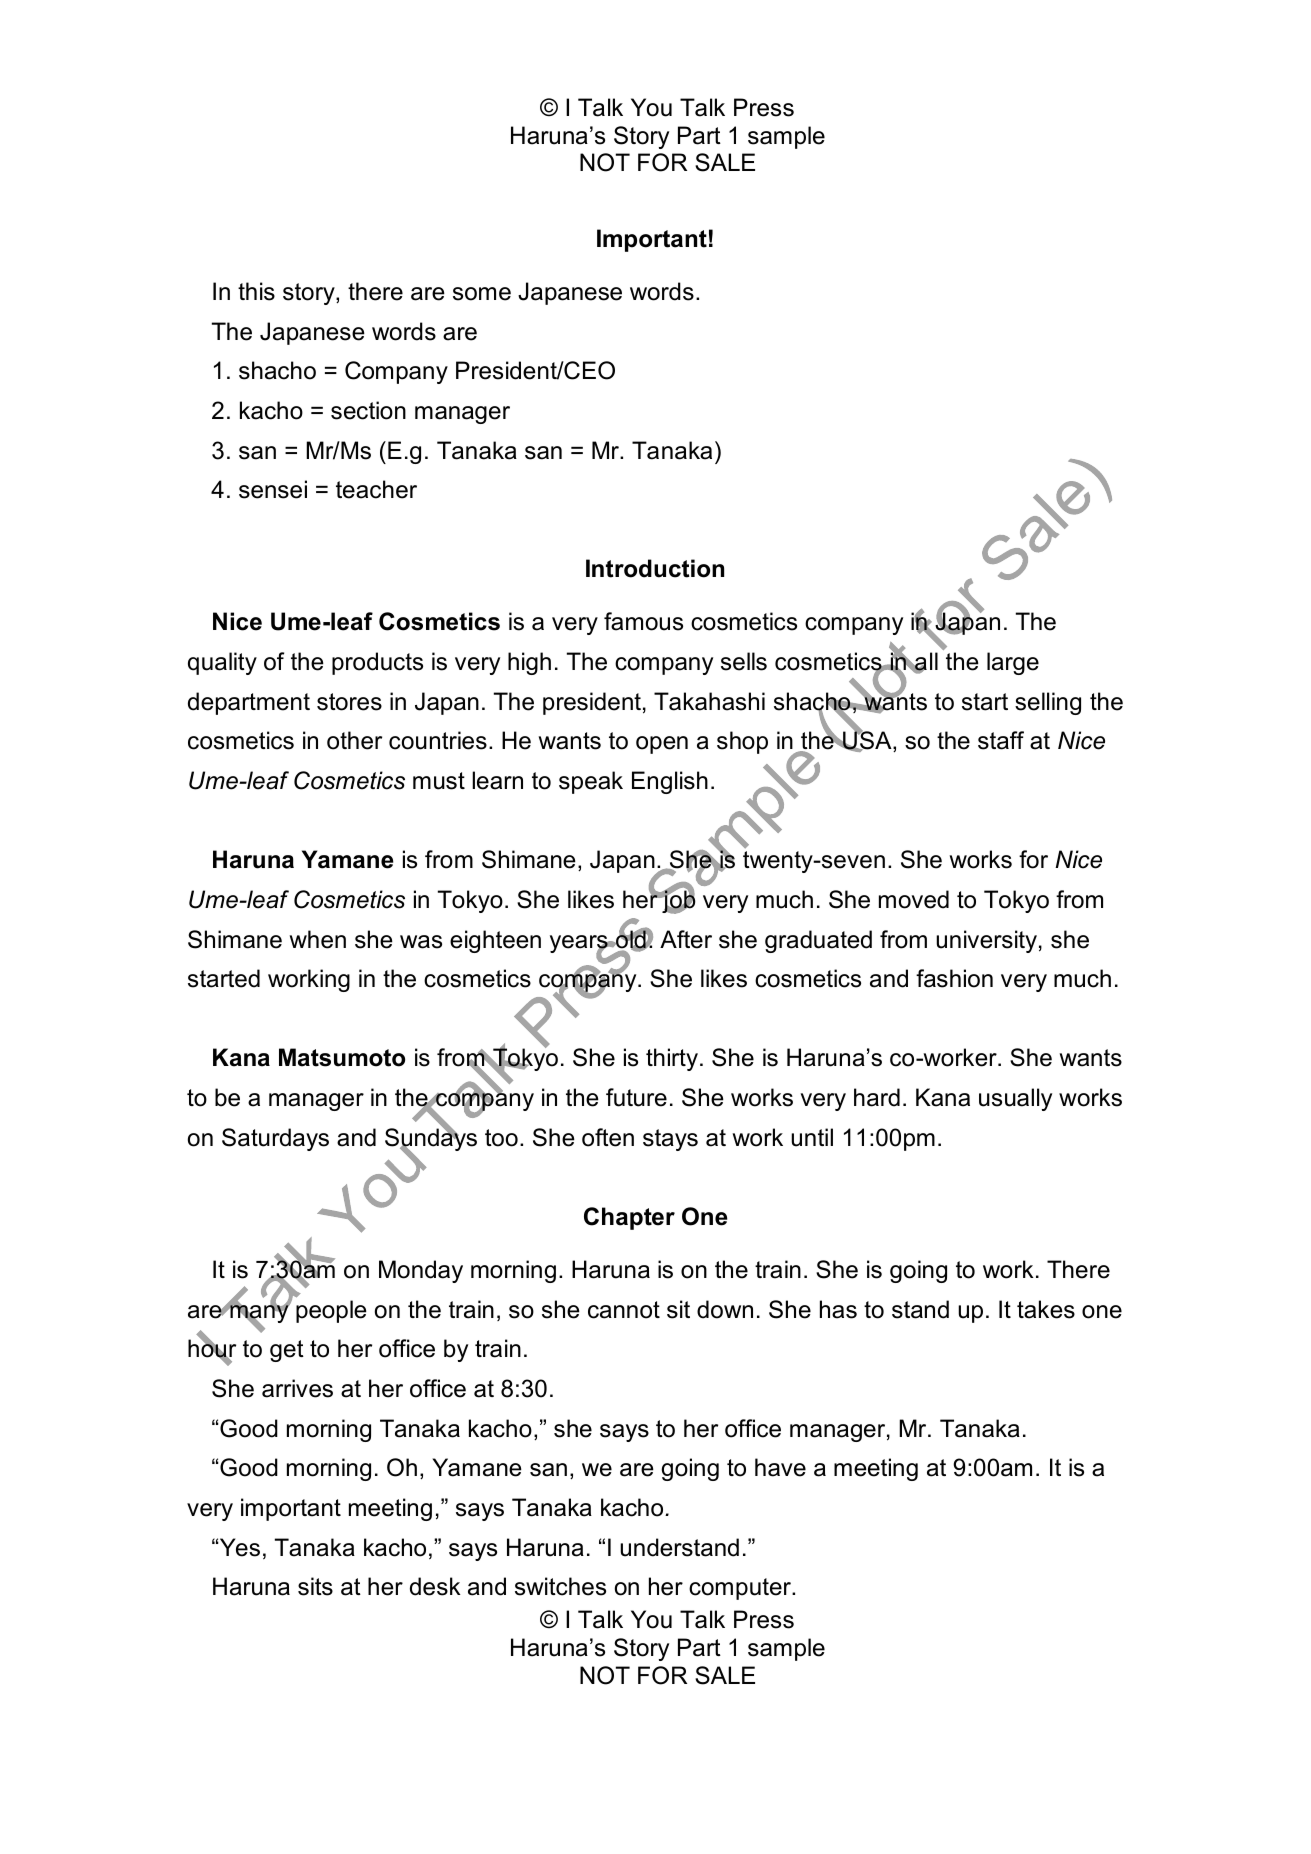 This screenshot has width=1311, height=1854. Describe the element at coordinates (655, 568) in the screenshot. I see `Introduction` at that location.
